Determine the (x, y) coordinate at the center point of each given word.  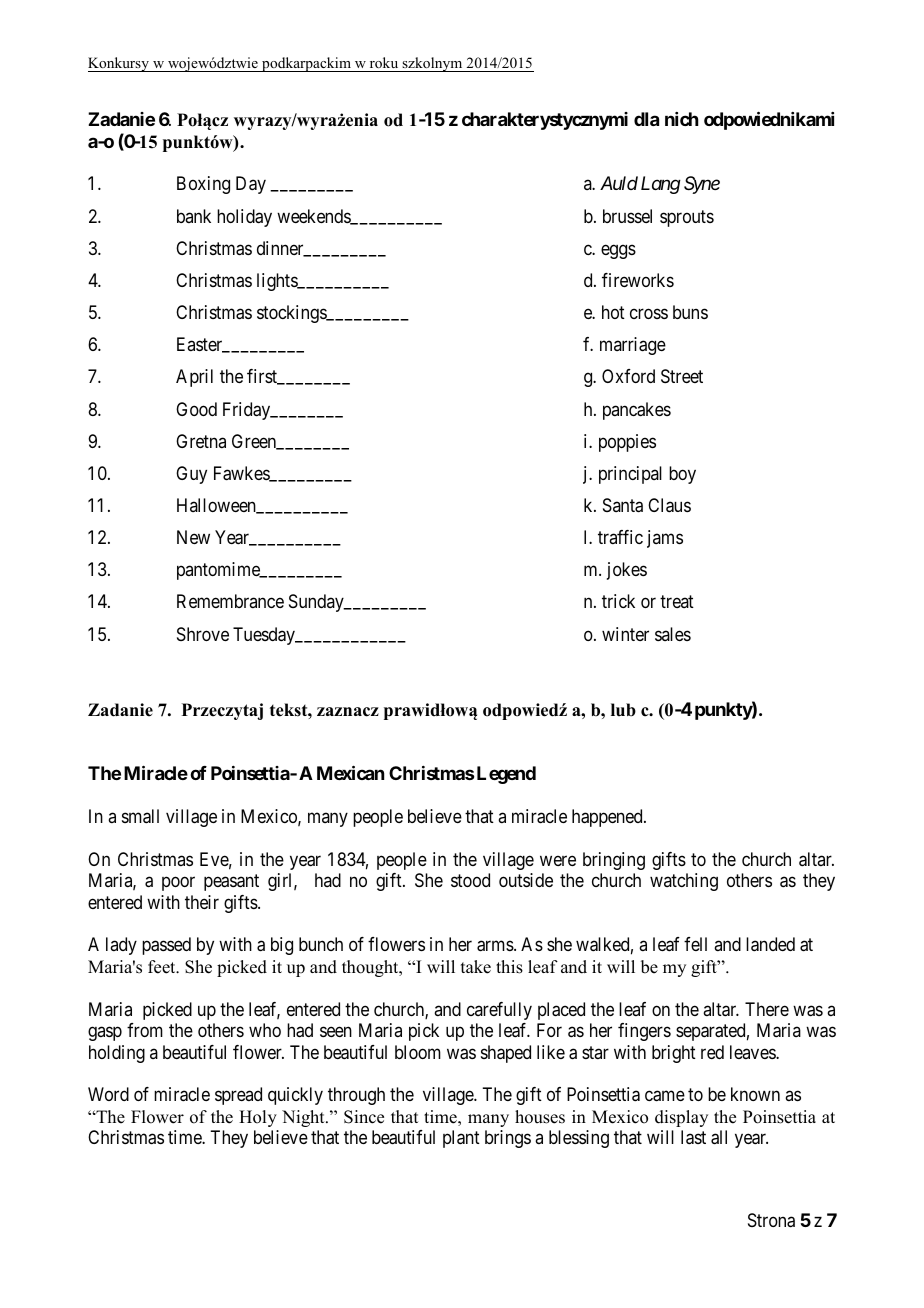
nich (682, 119)
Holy (258, 1118)
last (693, 1137)
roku (384, 64)
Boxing (203, 185)
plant (461, 1139)
